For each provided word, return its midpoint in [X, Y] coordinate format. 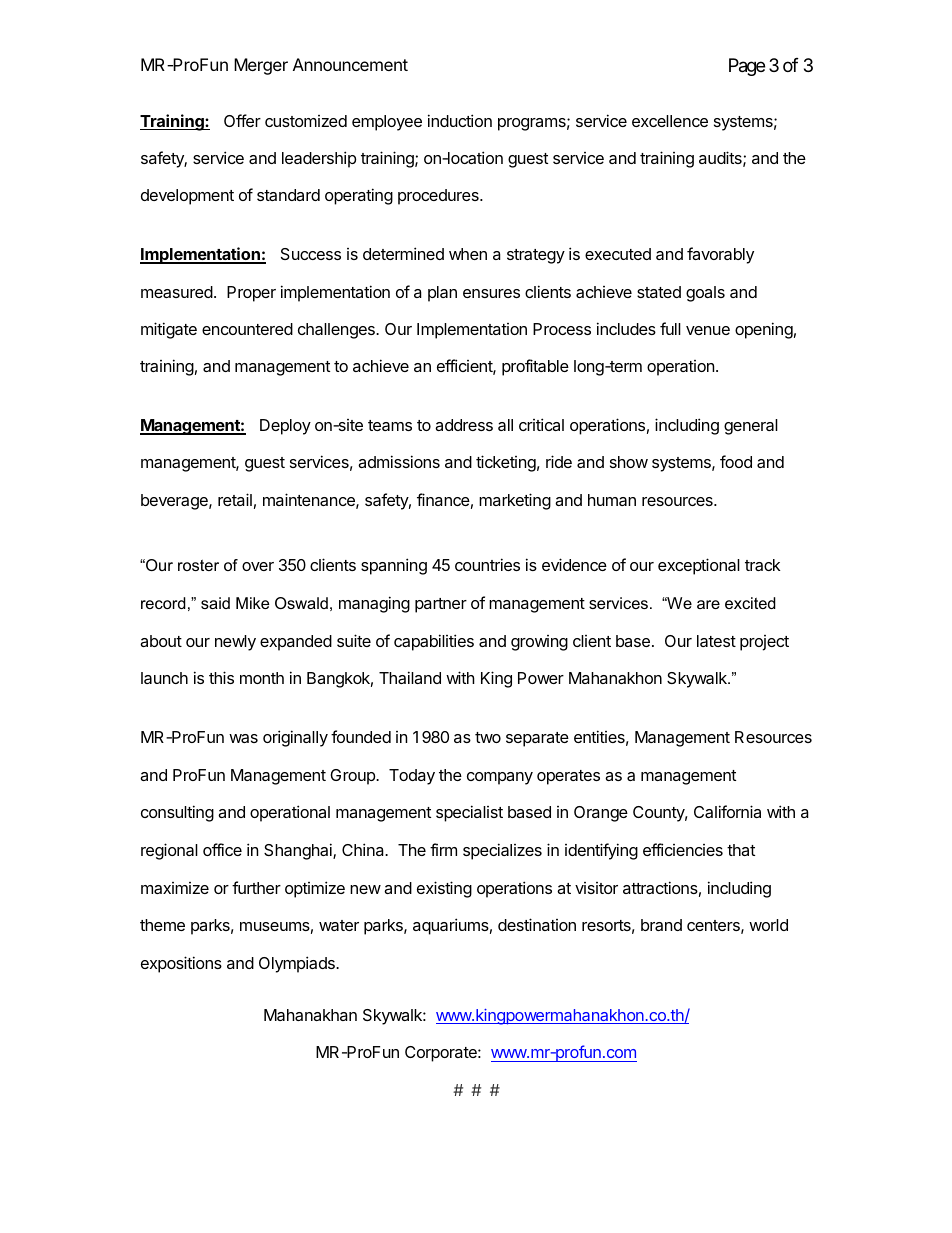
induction [460, 120]
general [751, 427]
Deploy [285, 427]
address [464, 425]
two [488, 737]
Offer [242, 120]
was [243, 738]
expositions [181, 964]
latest [716, 641]
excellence [670, 121]
